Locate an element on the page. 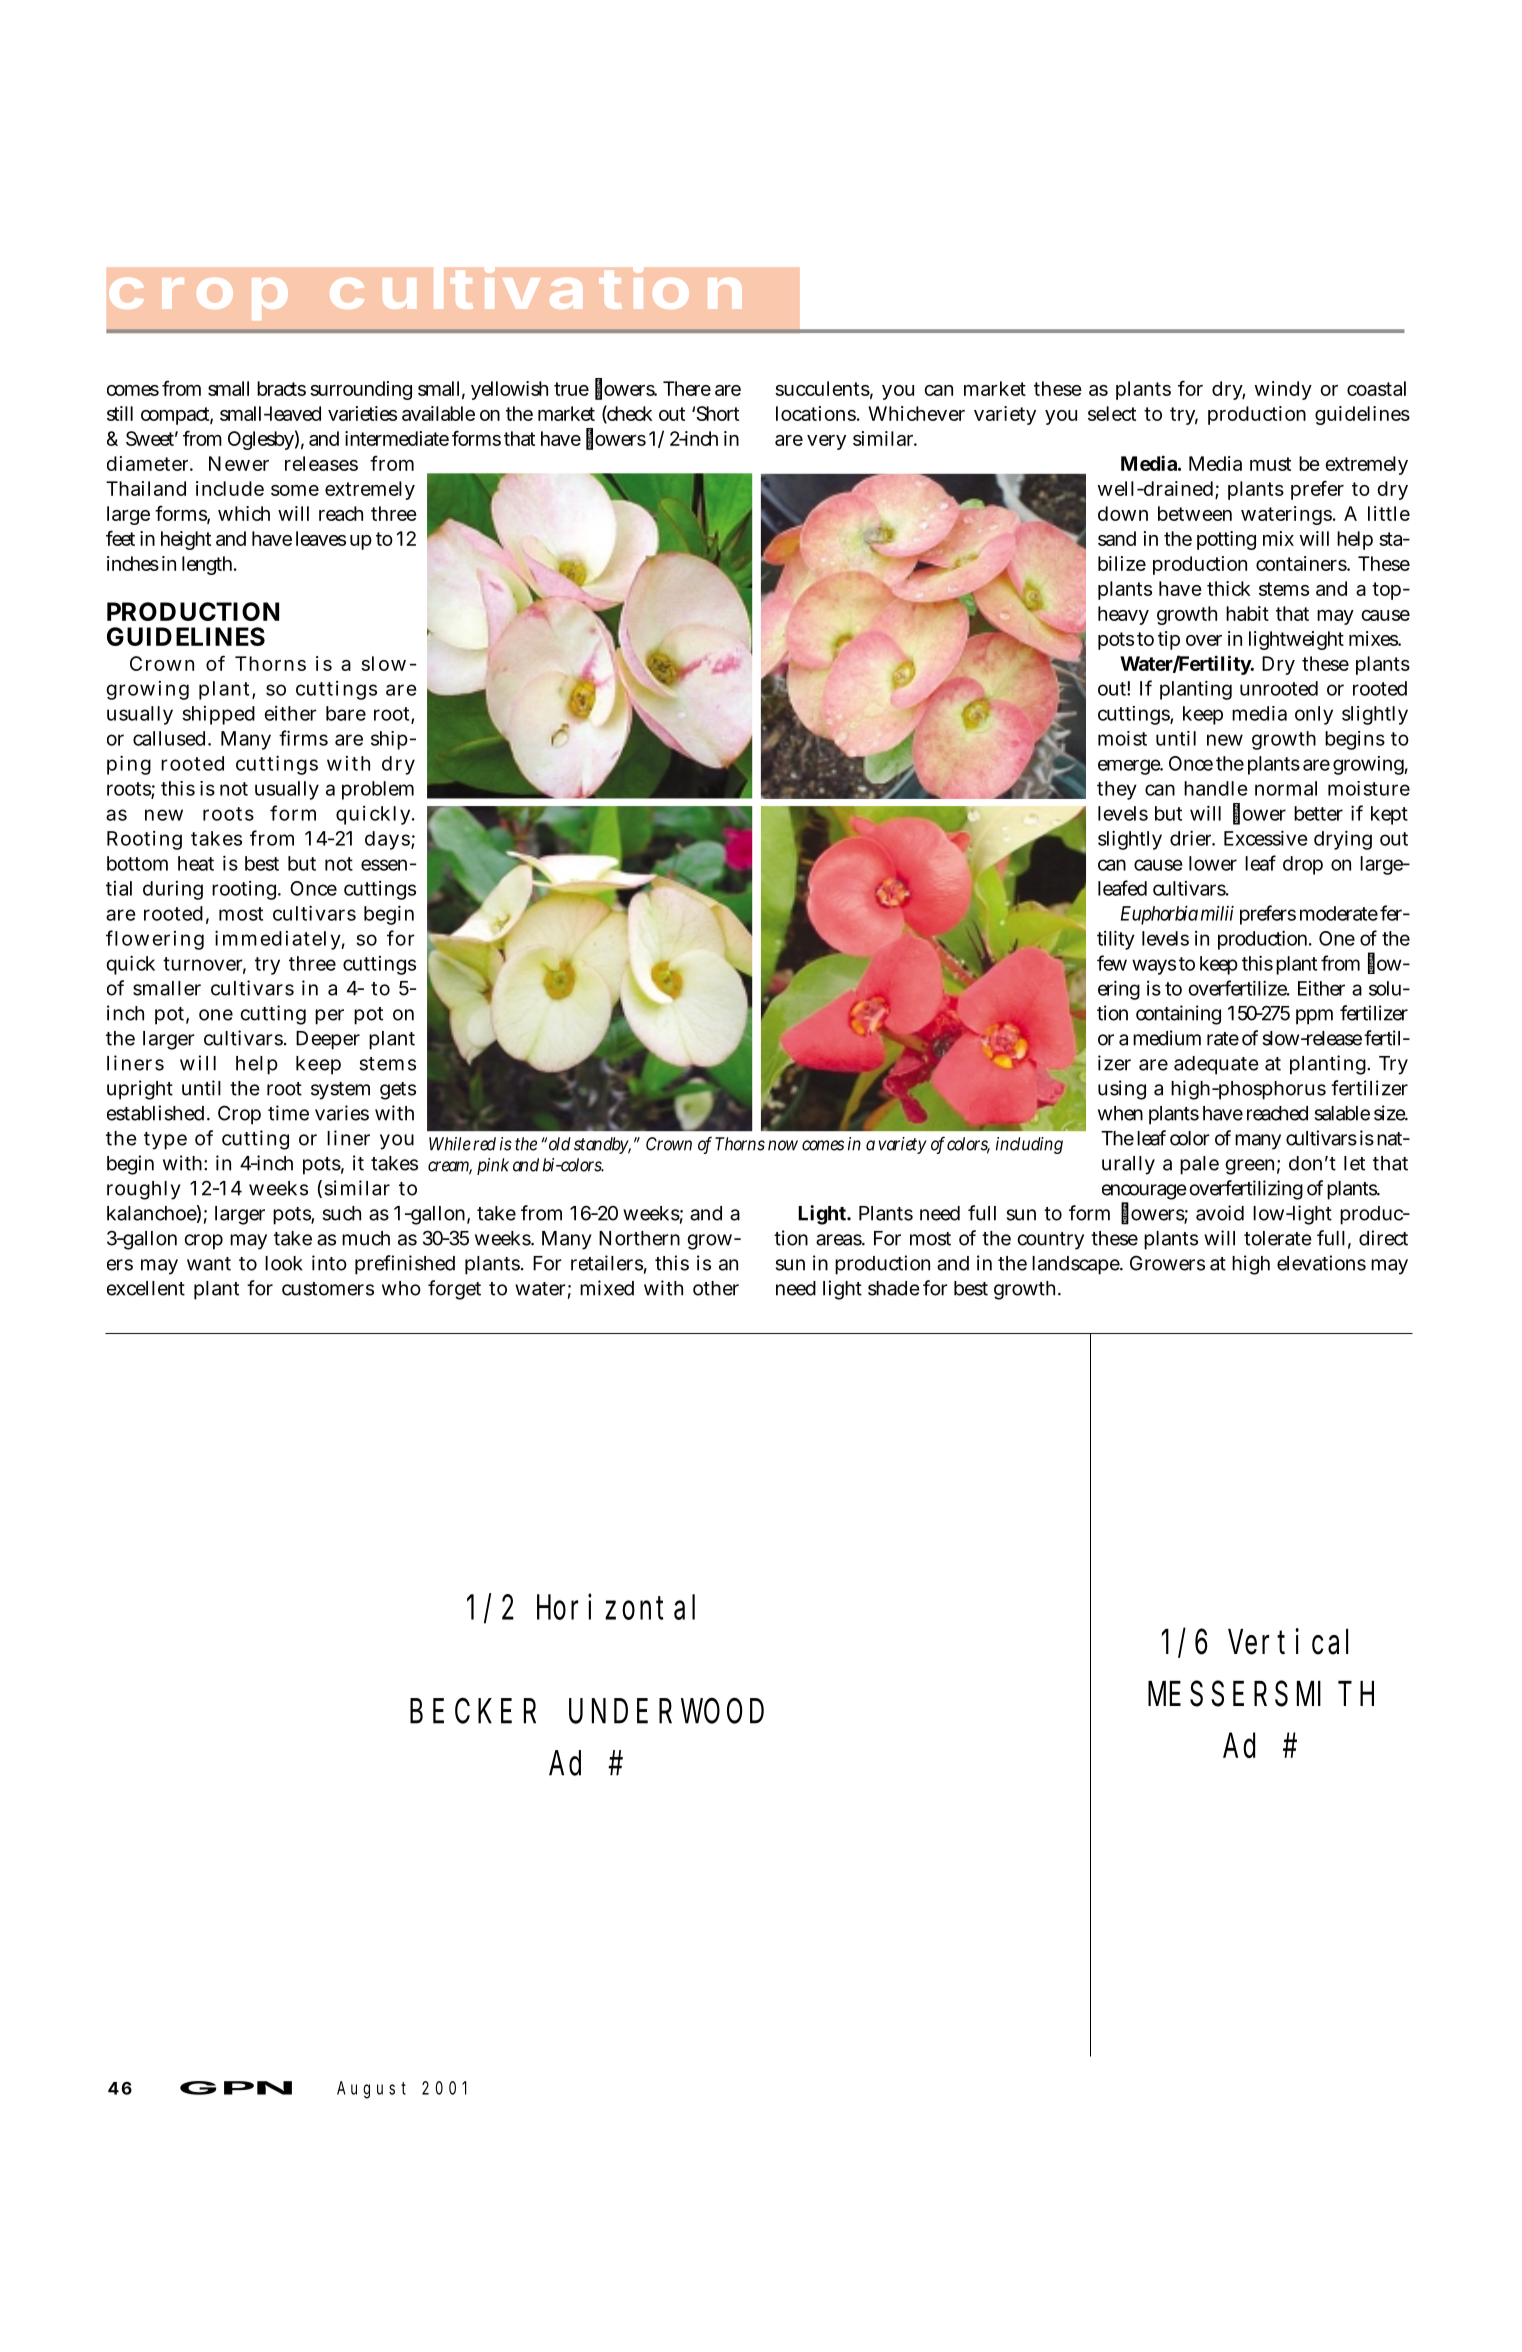  UNDERWOOD is located at coordinates (666, 1712).
